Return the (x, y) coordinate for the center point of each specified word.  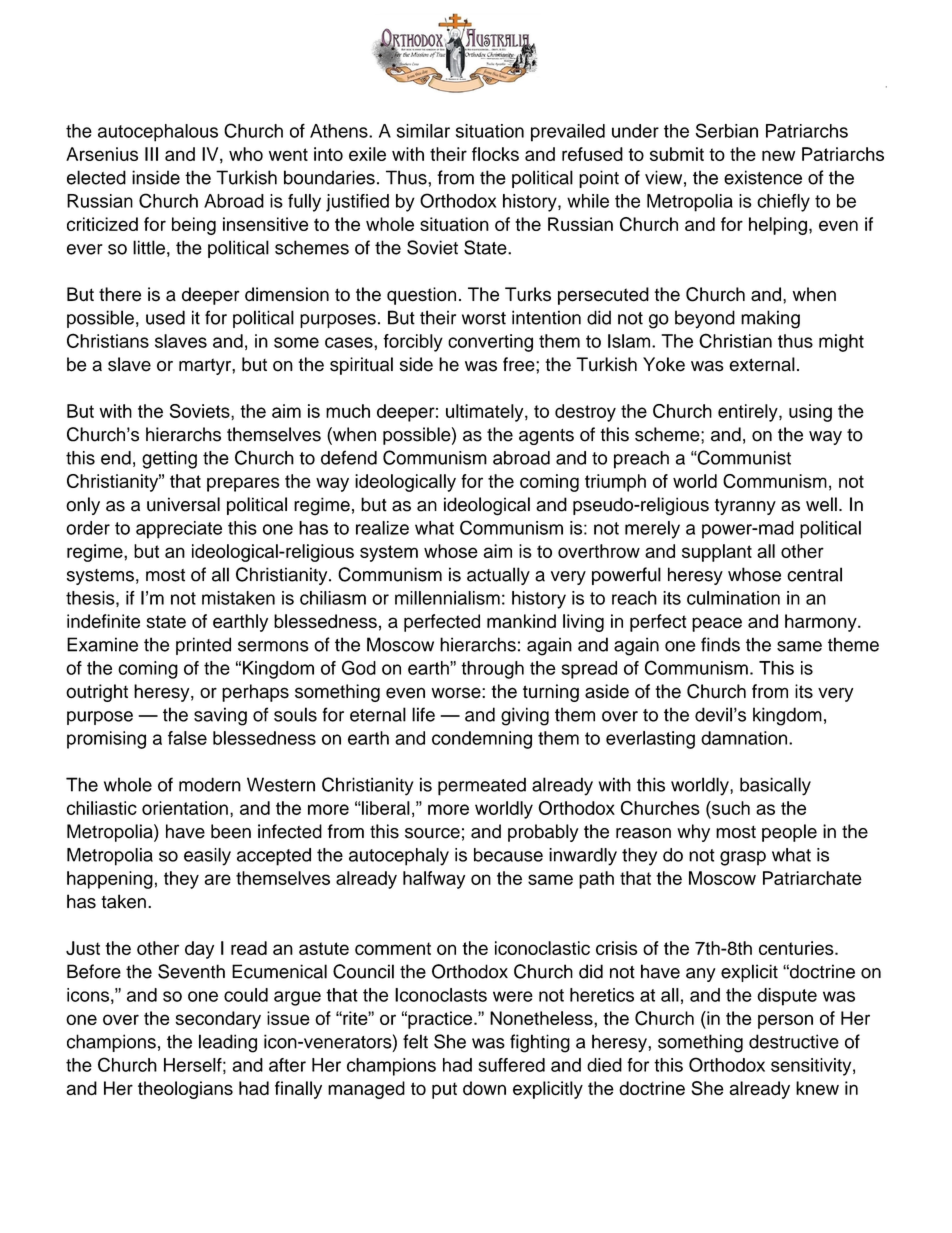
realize (382, 528)
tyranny (745, 507)
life (423, 714)
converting (490, 343)
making (770, 319)
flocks (495, 154)
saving (220, 716)
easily (207, 857)
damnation (745, 738)
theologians (185, 1090)
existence (763, 177)
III (151, 154)
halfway (434, 880)
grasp (743, 858)
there (120, 294)
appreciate (179, 530)
